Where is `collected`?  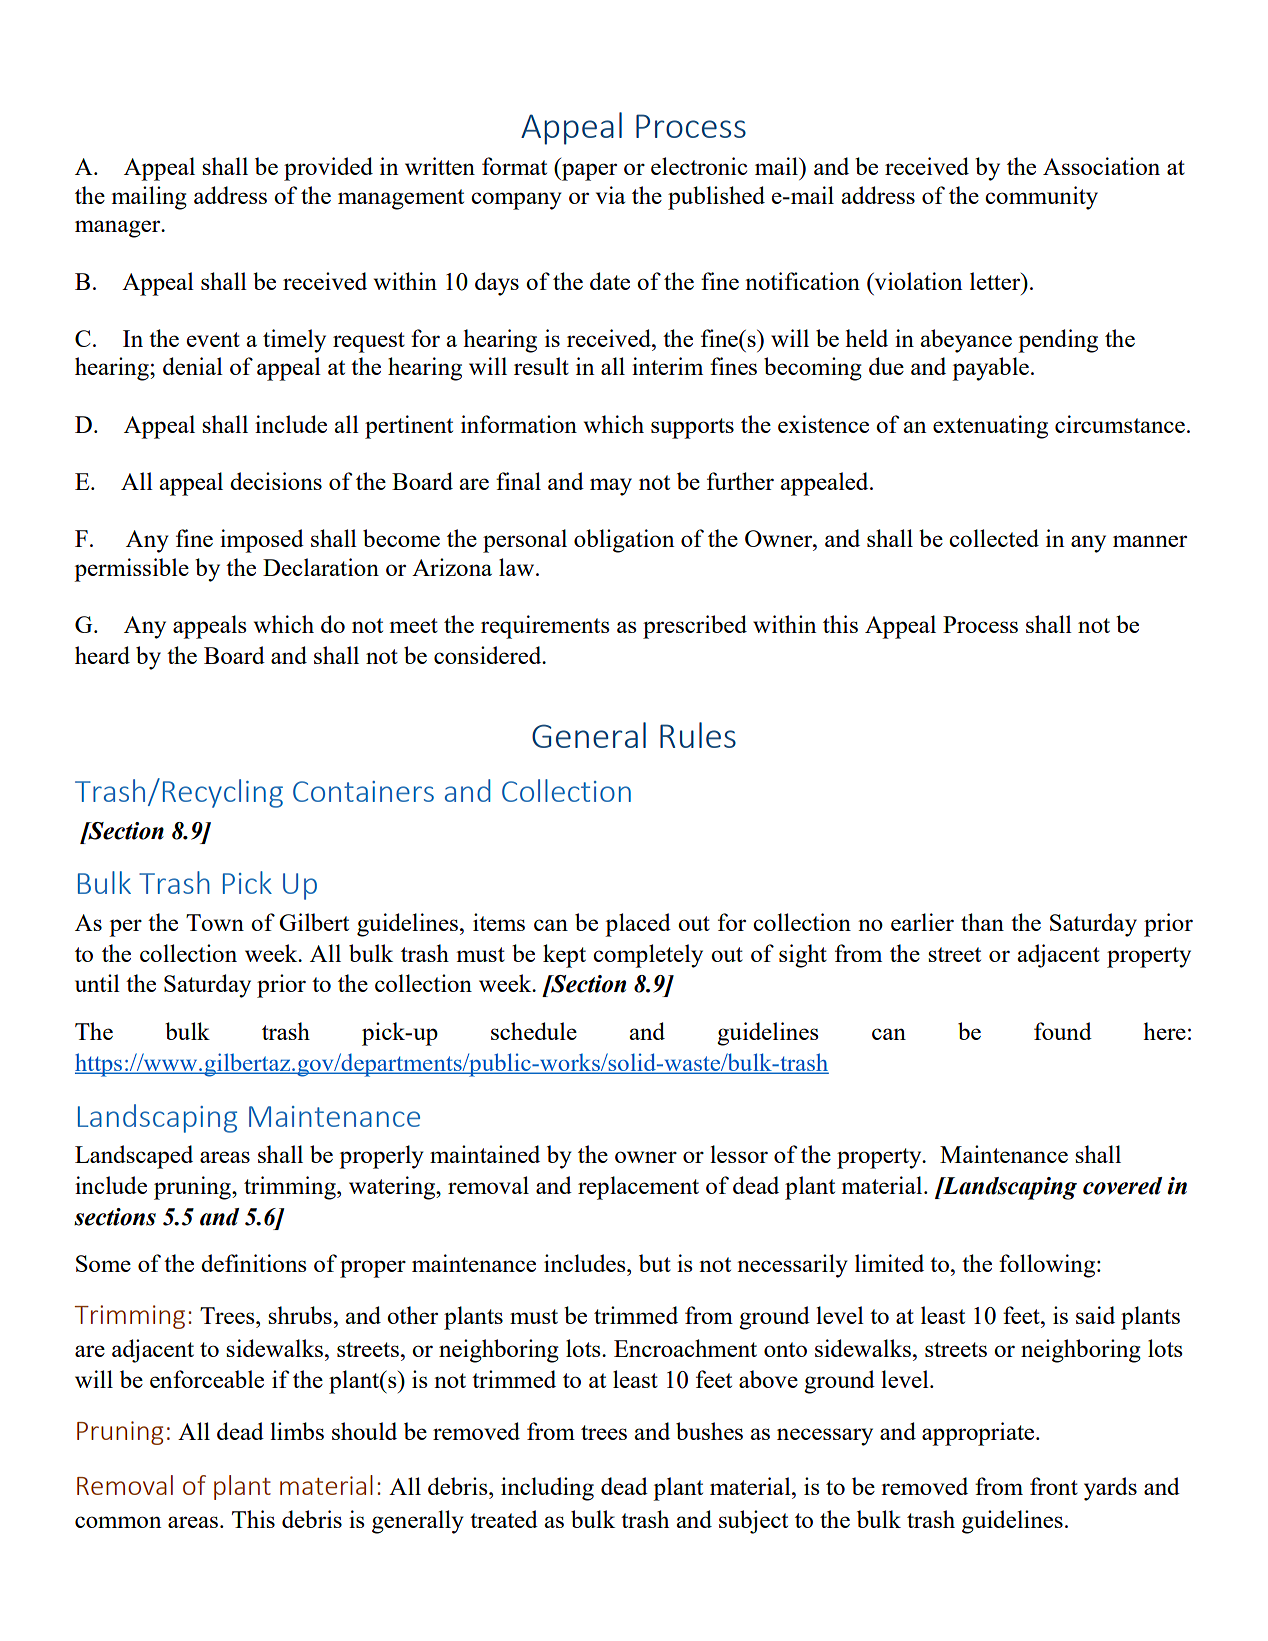
collected is located at coordinates (994, 538).
